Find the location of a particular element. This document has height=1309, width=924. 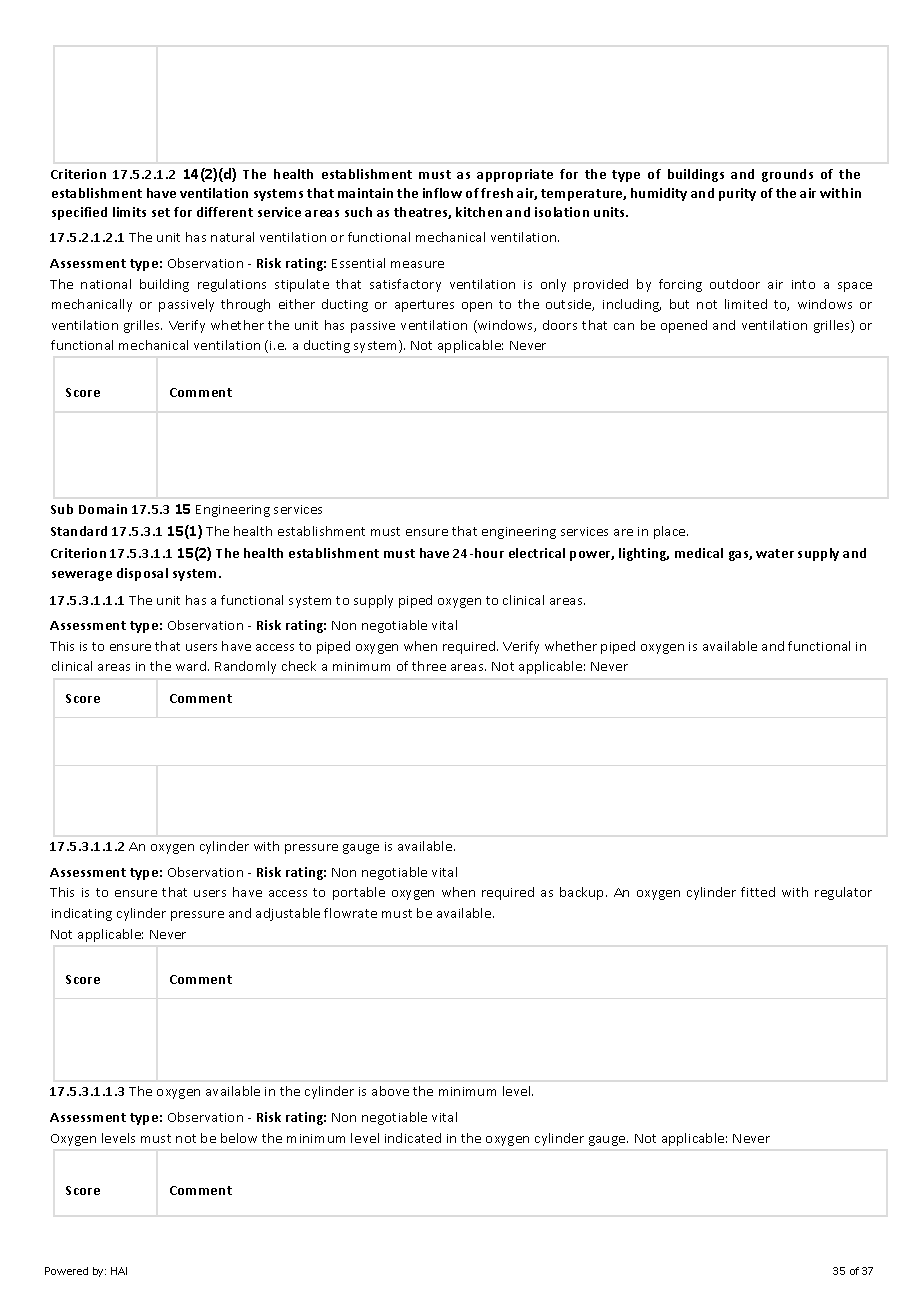

set is located at coordinates (161, 212).
